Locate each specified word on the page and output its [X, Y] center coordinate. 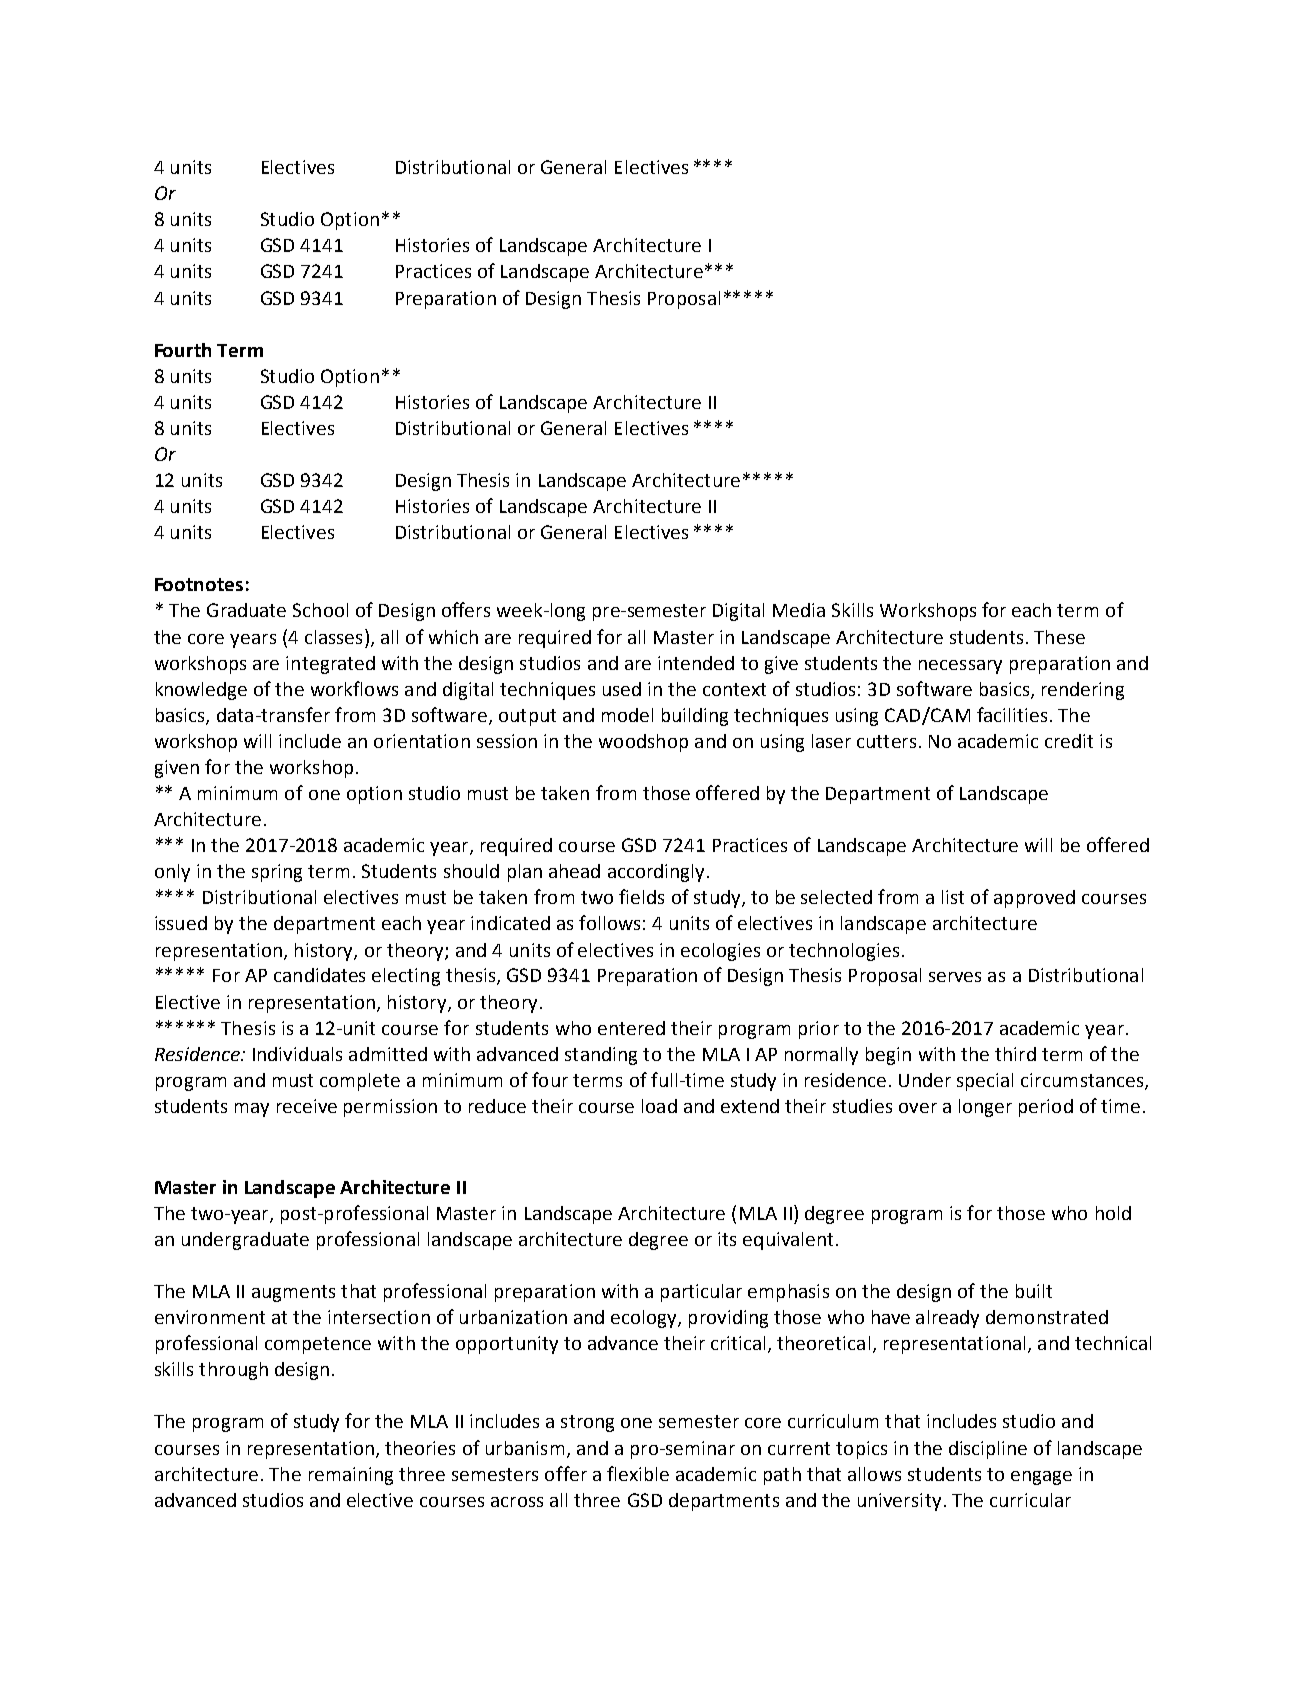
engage [1041, 1478]
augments [293, 1293]
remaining [351, 1476]
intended [696, 663]
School [320, 610]
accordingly [656, 873]
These [1059, 637]
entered [631, 1028]
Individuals [297, 1054]
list [953, 897]
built [1034, 1291]
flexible [638, 1473]
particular [701, 1293]
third [1015, 1054]
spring [277, 873]
